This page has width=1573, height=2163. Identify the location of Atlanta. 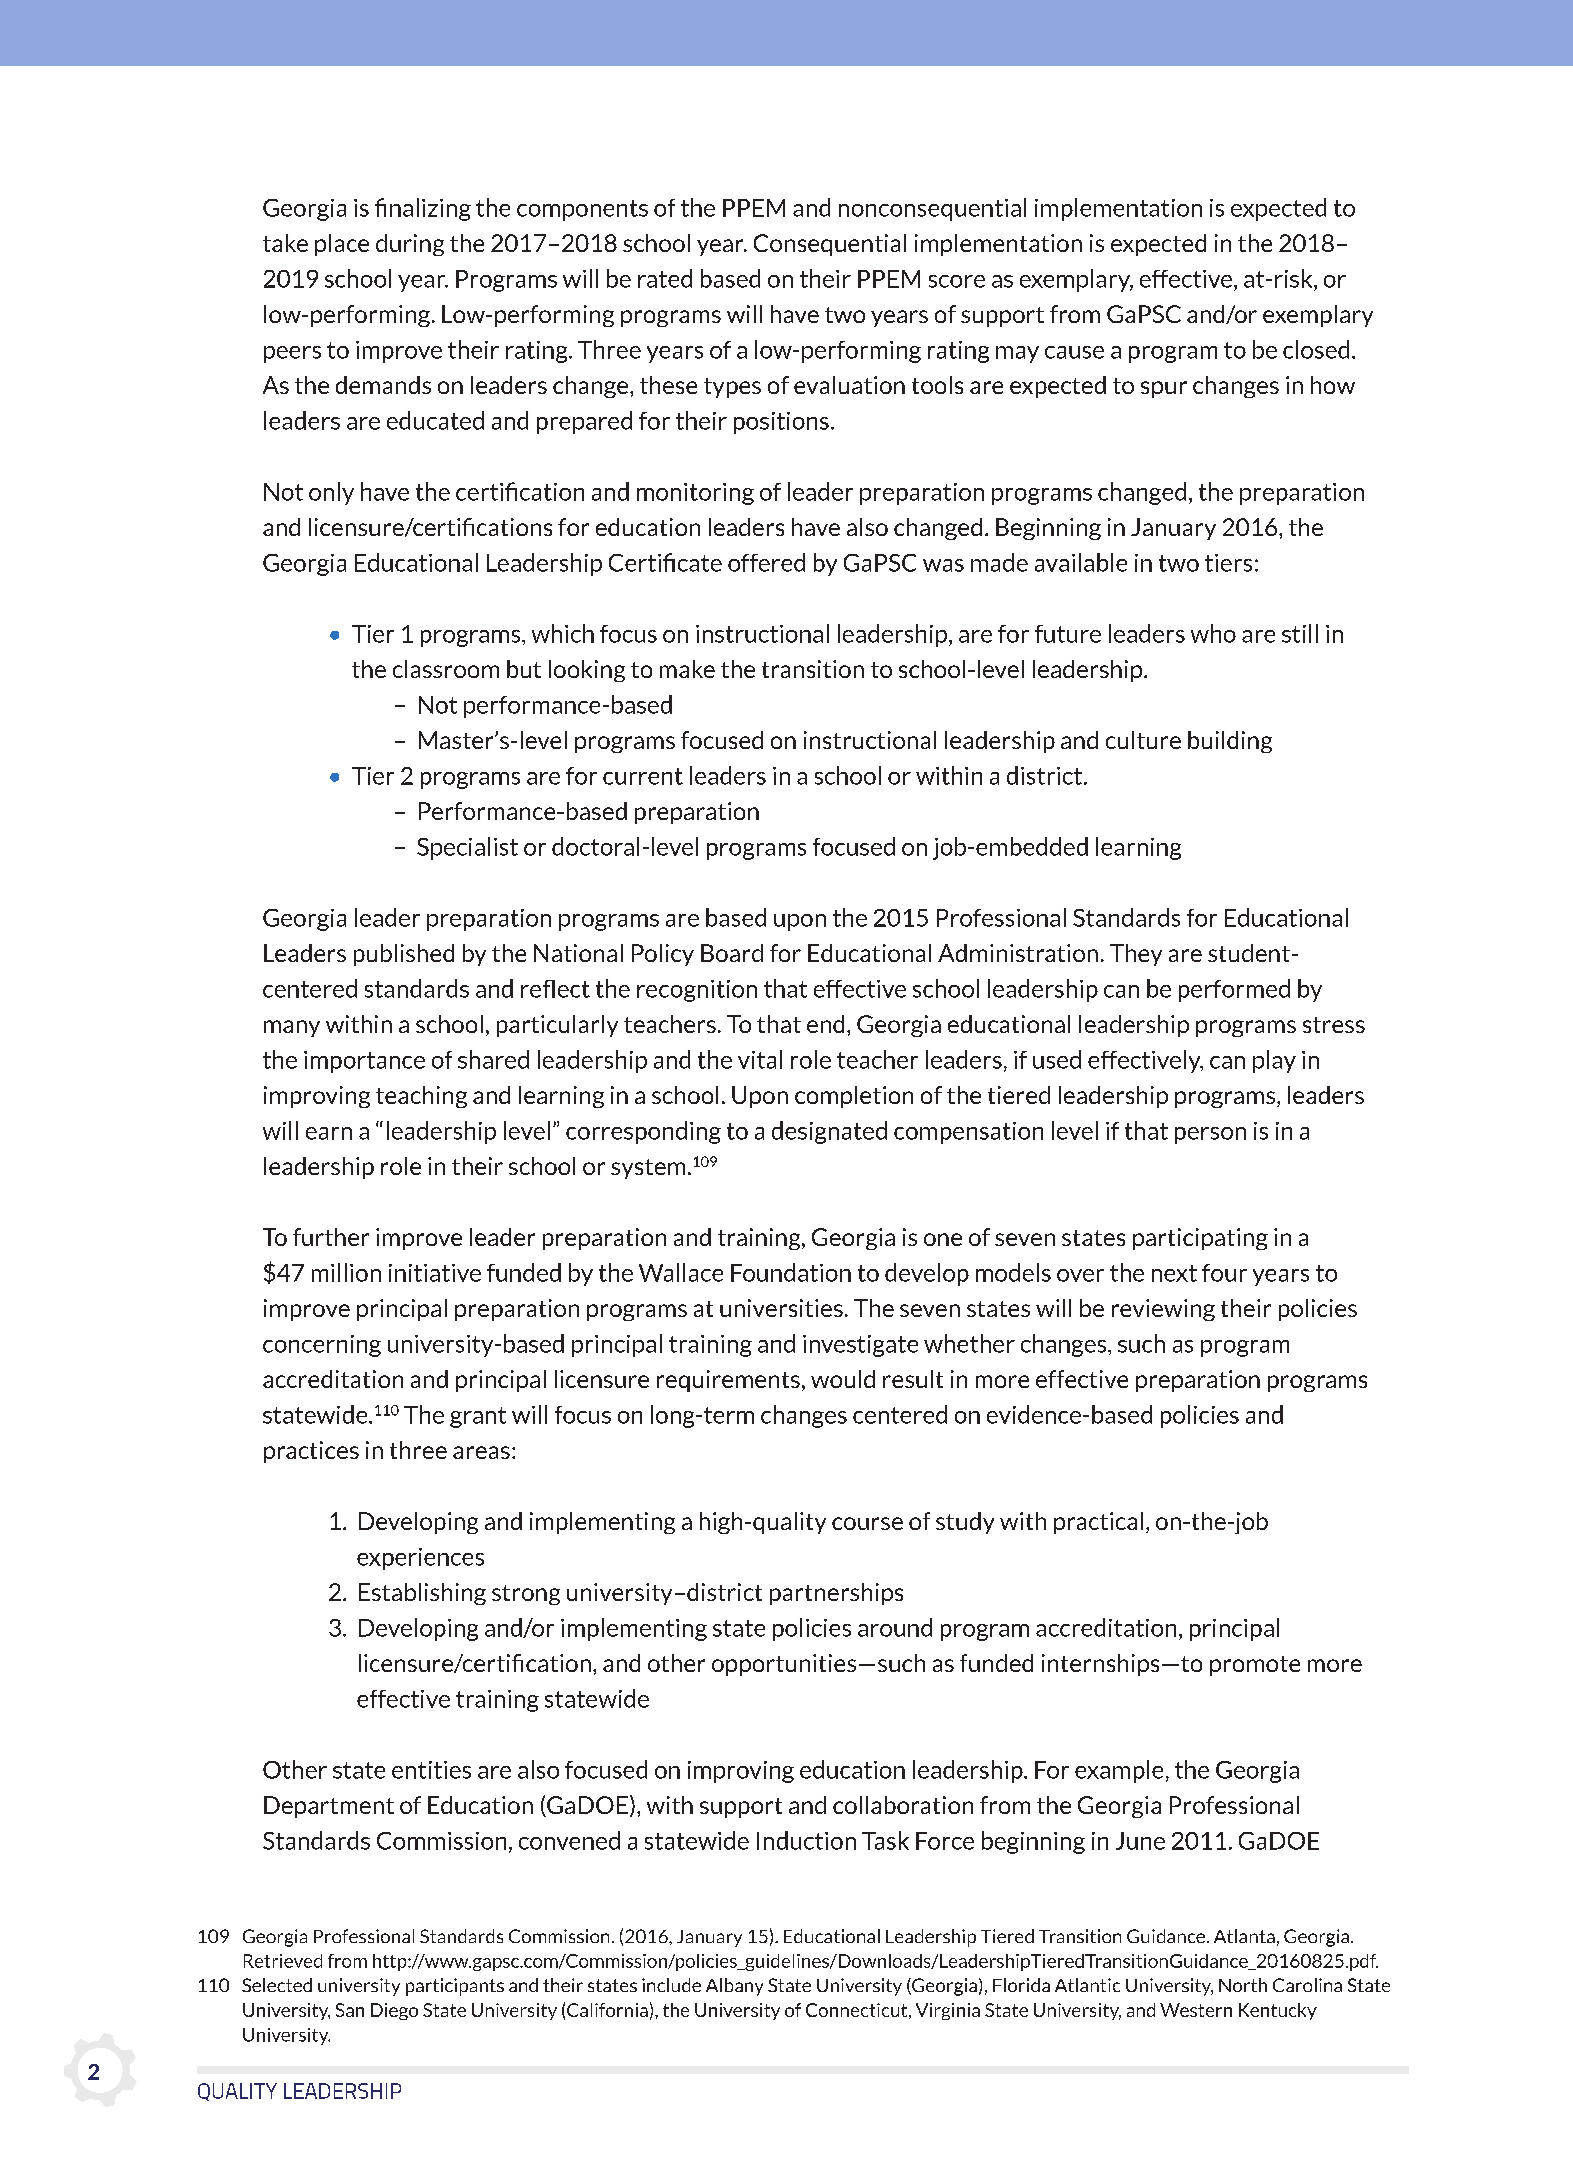
(1244, 1936).
